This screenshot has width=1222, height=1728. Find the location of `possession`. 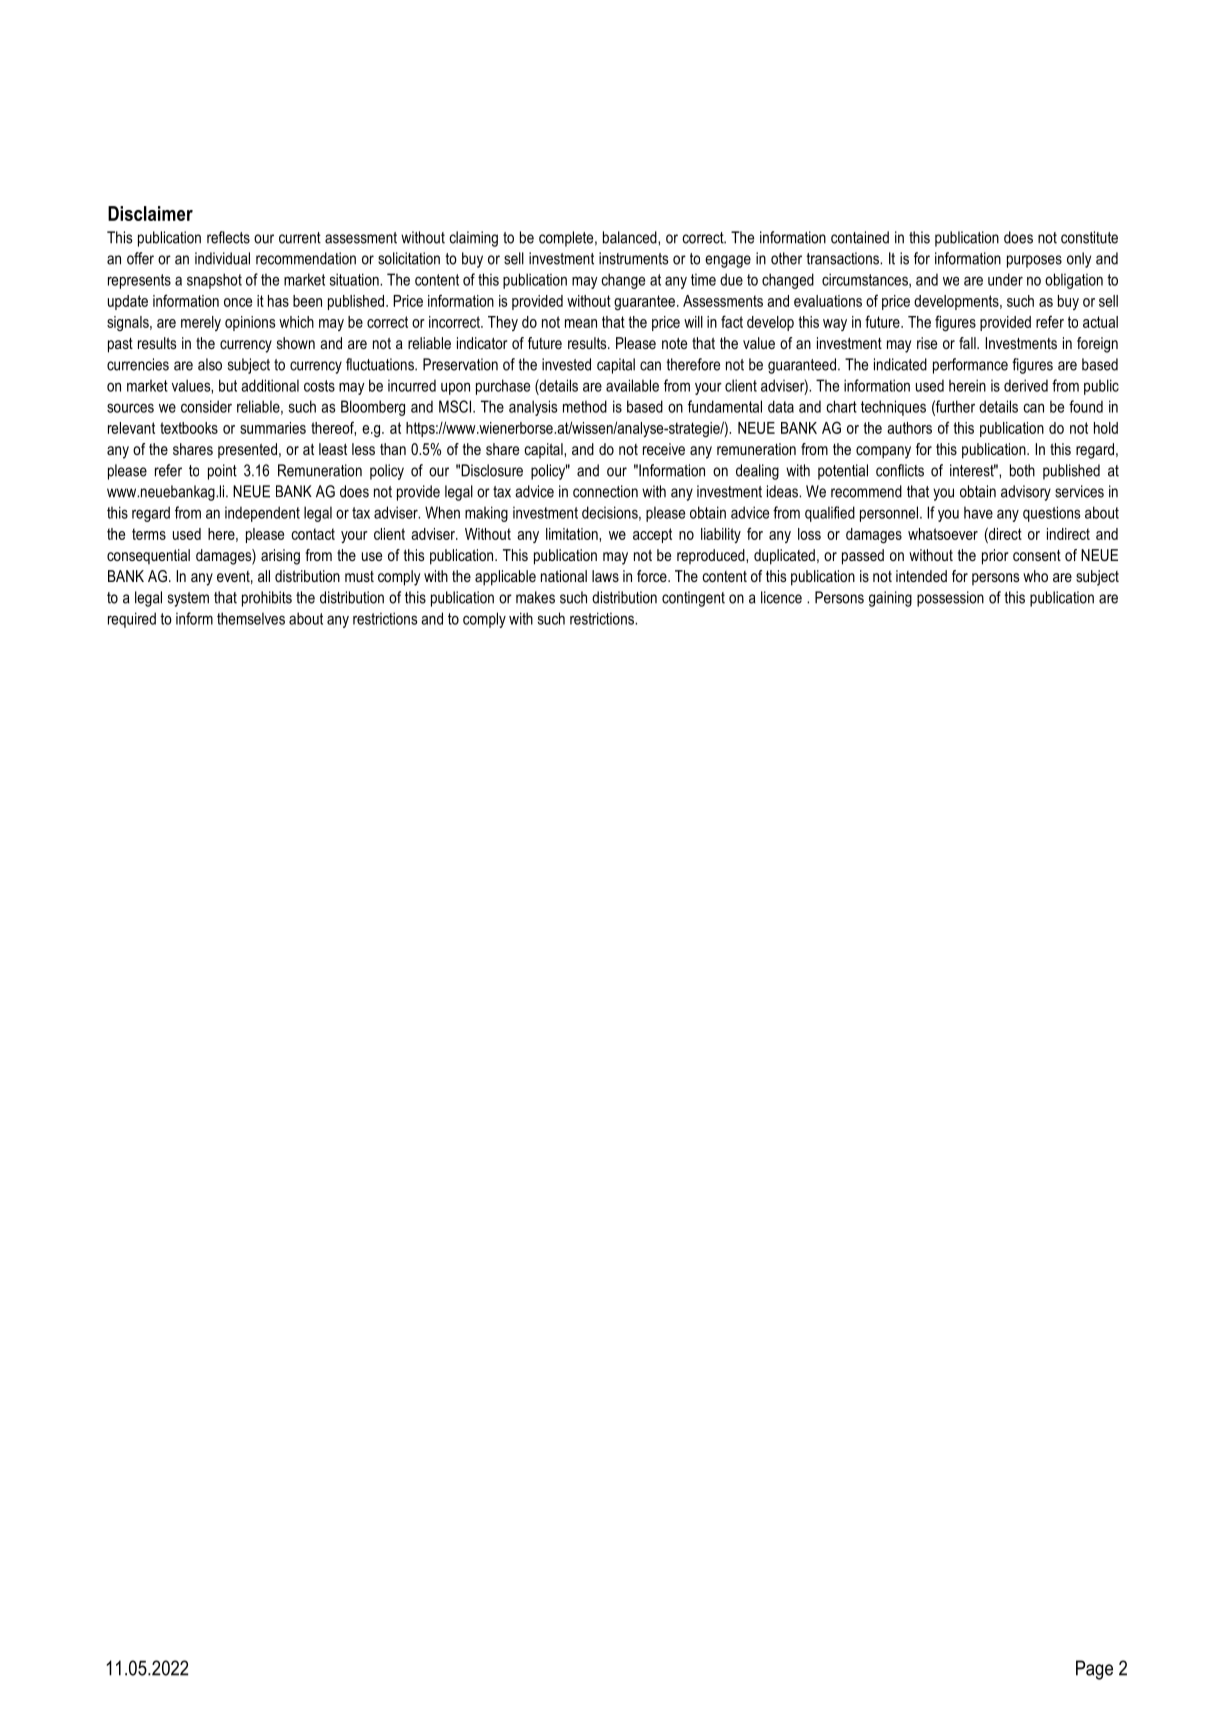

possession is located at coordinates (950, 599).
